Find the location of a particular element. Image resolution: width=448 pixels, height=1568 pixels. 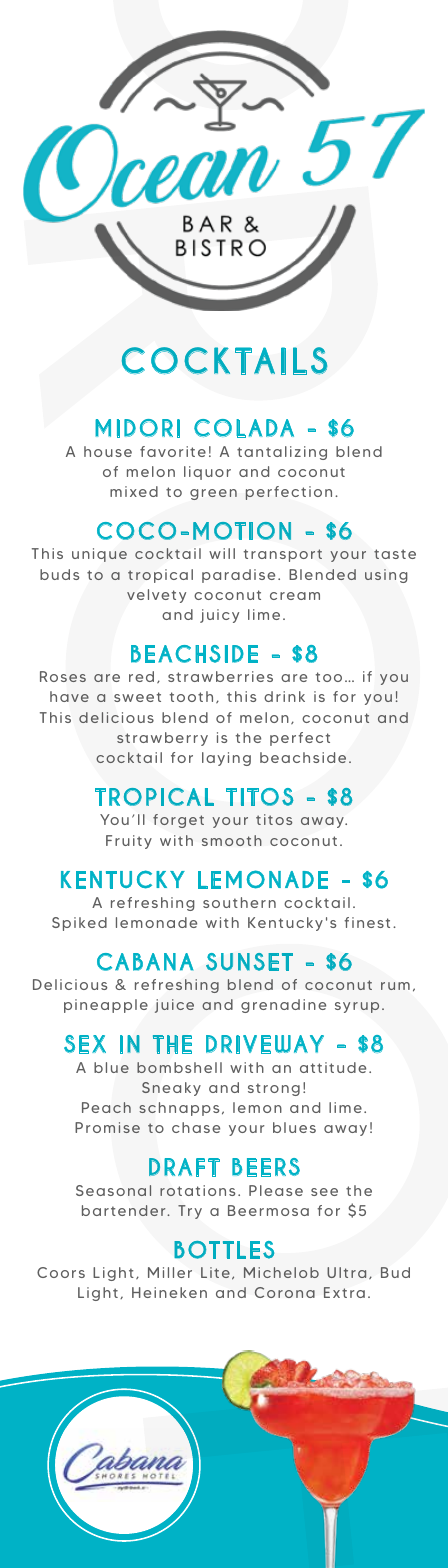

Coors is located at coordinates (61, 1272).
